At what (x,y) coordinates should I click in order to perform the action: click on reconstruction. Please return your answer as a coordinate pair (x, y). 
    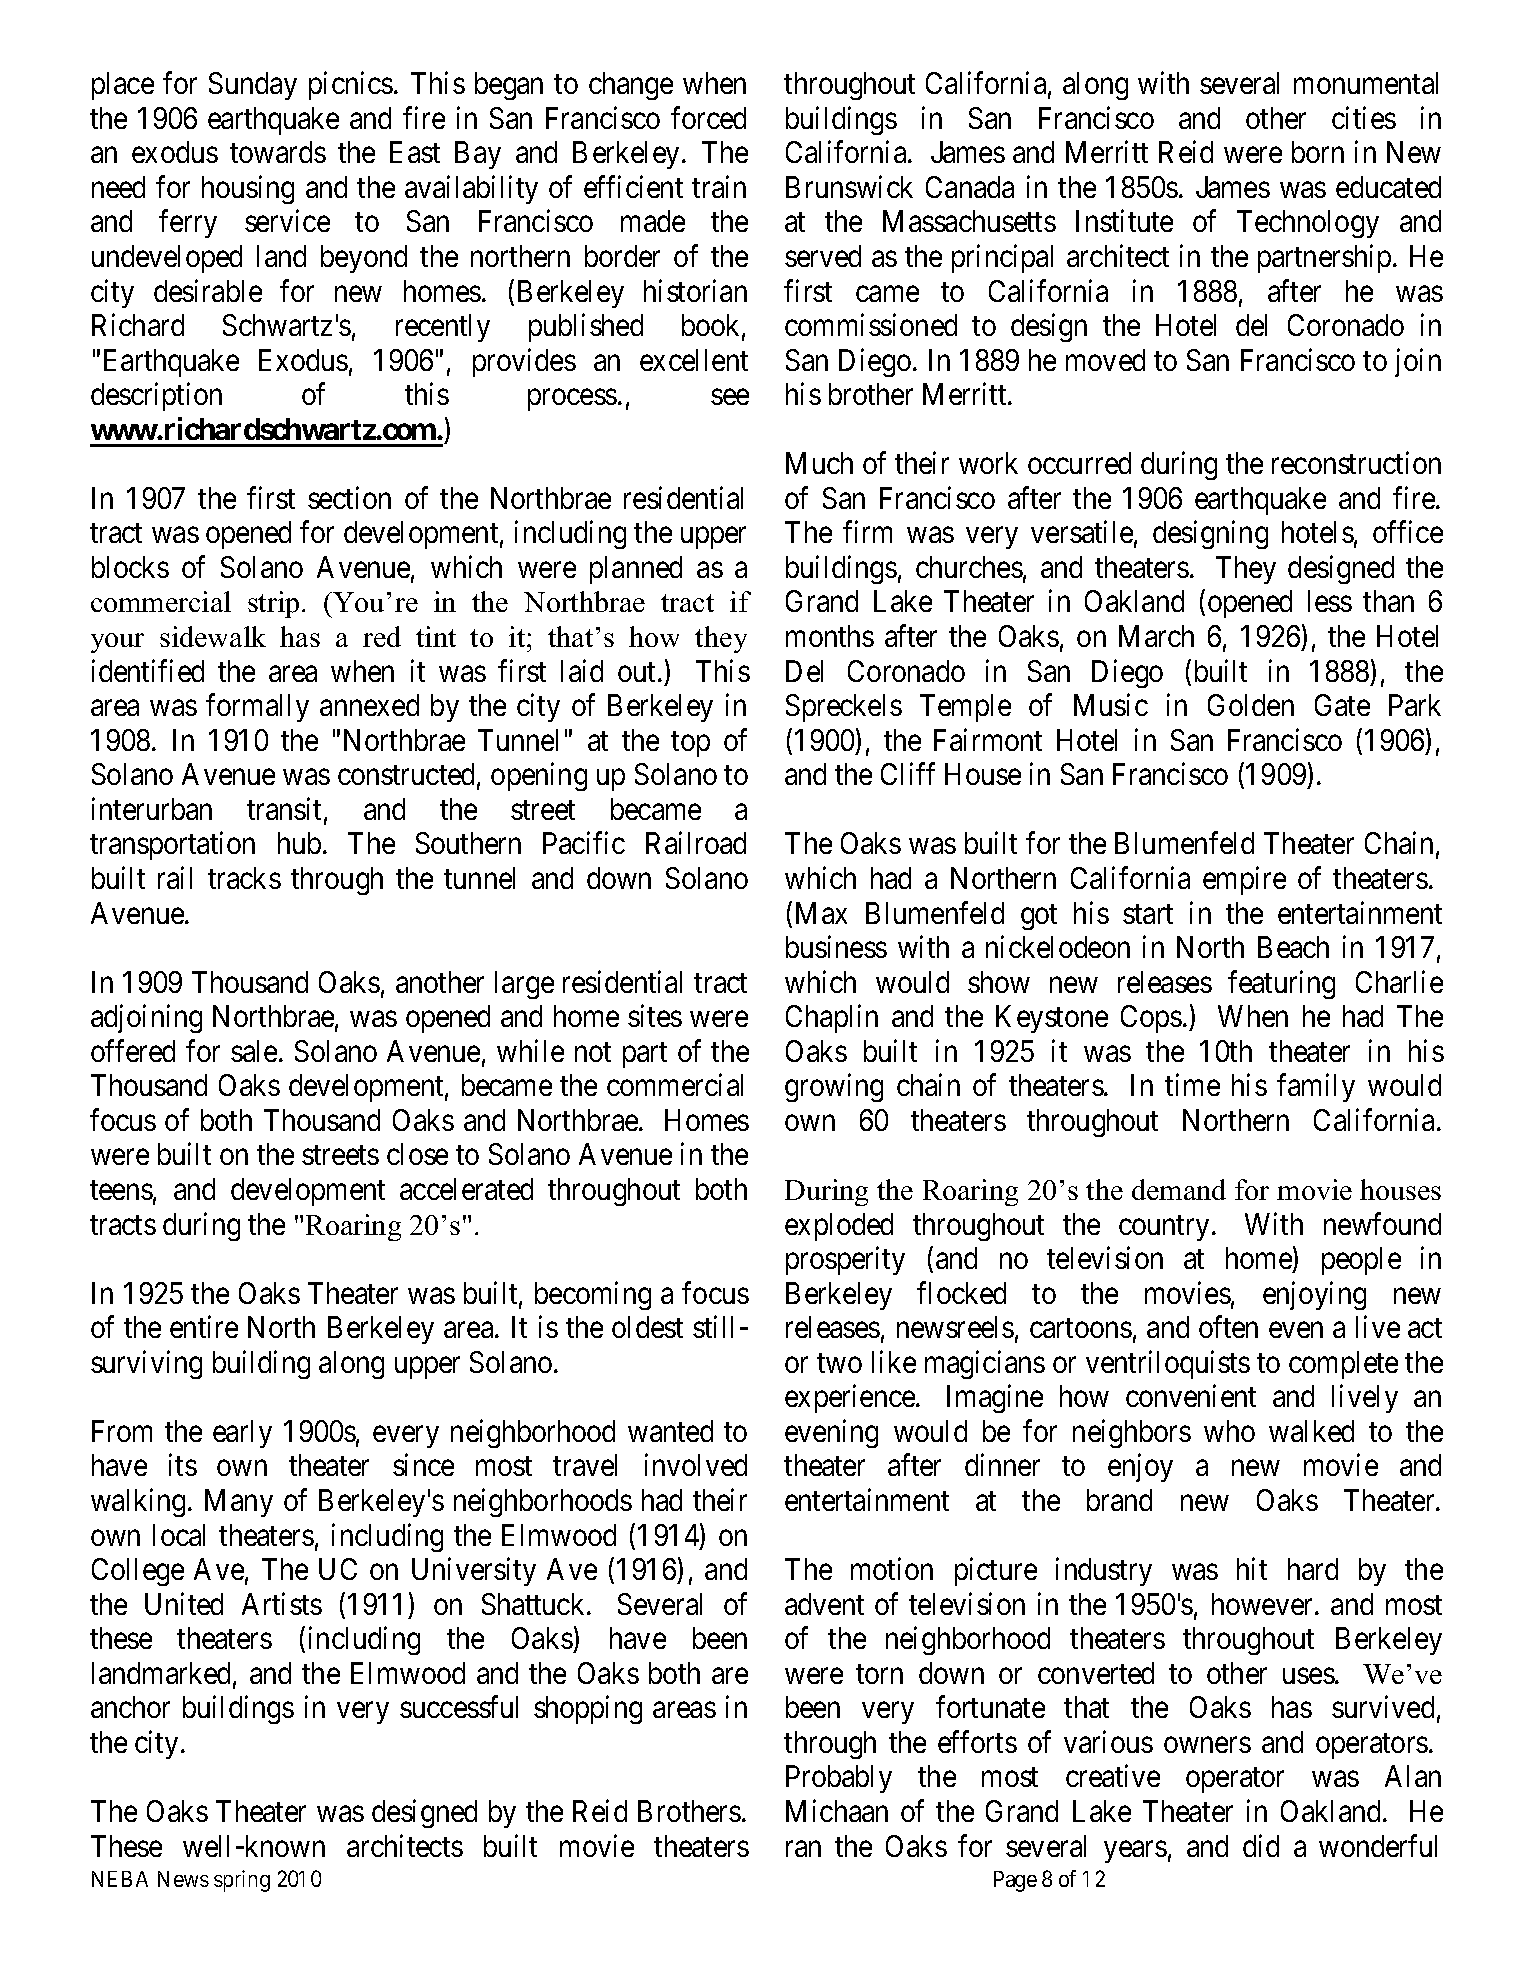
    Looking at the image, I should click on (1356, 463).
